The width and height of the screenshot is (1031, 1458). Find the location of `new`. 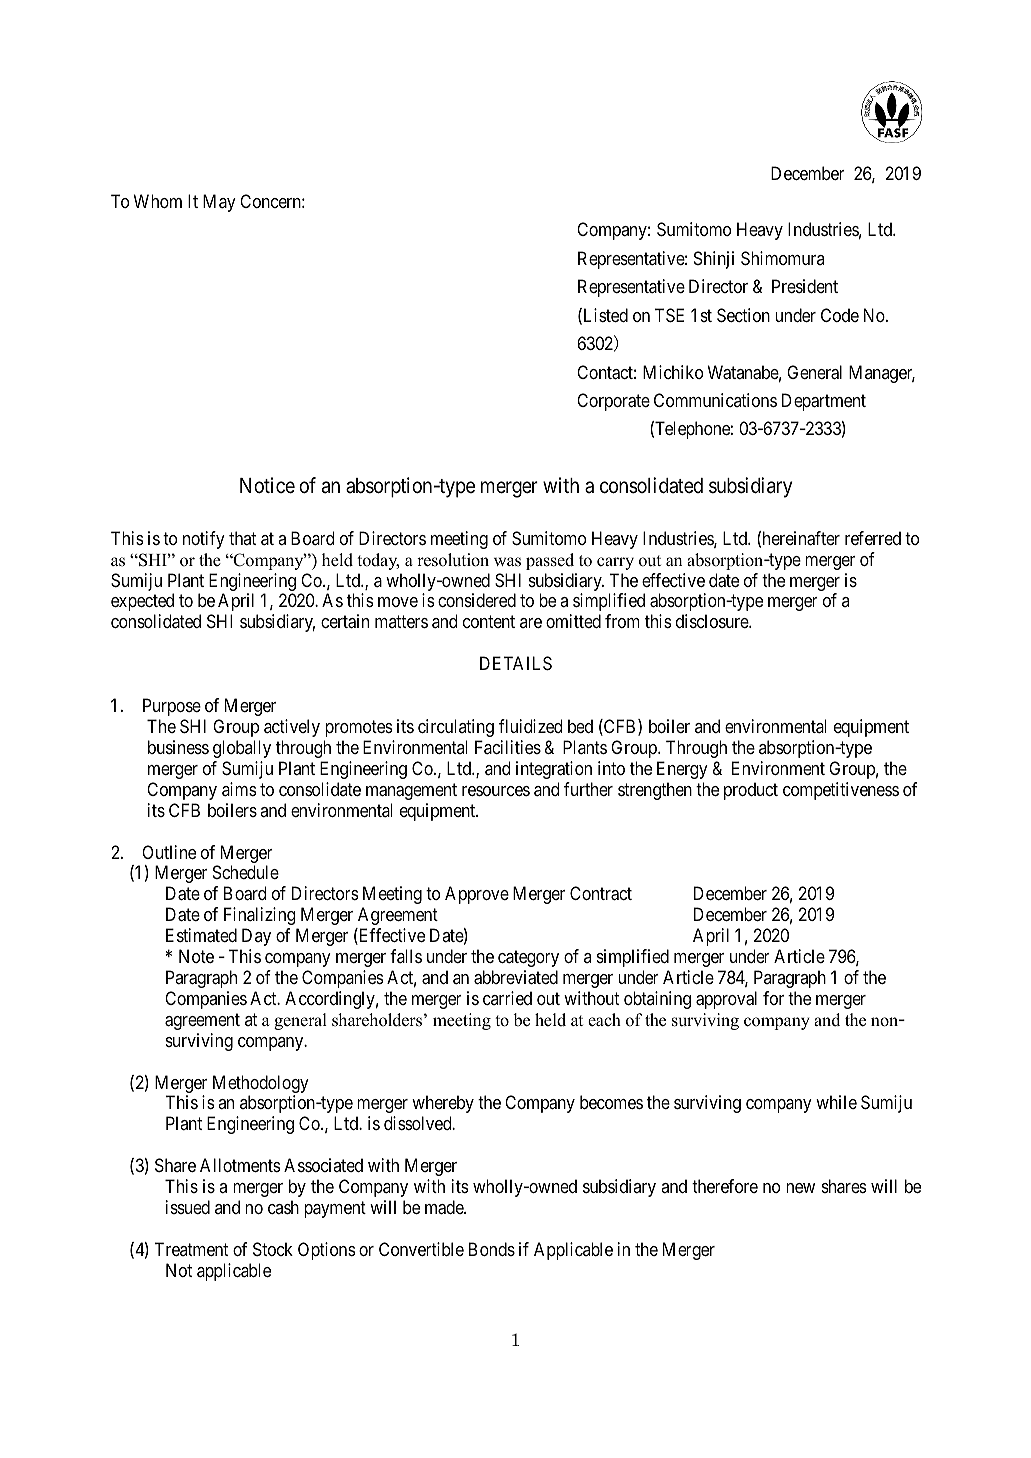

new is located at coordinates (800, 1188).
